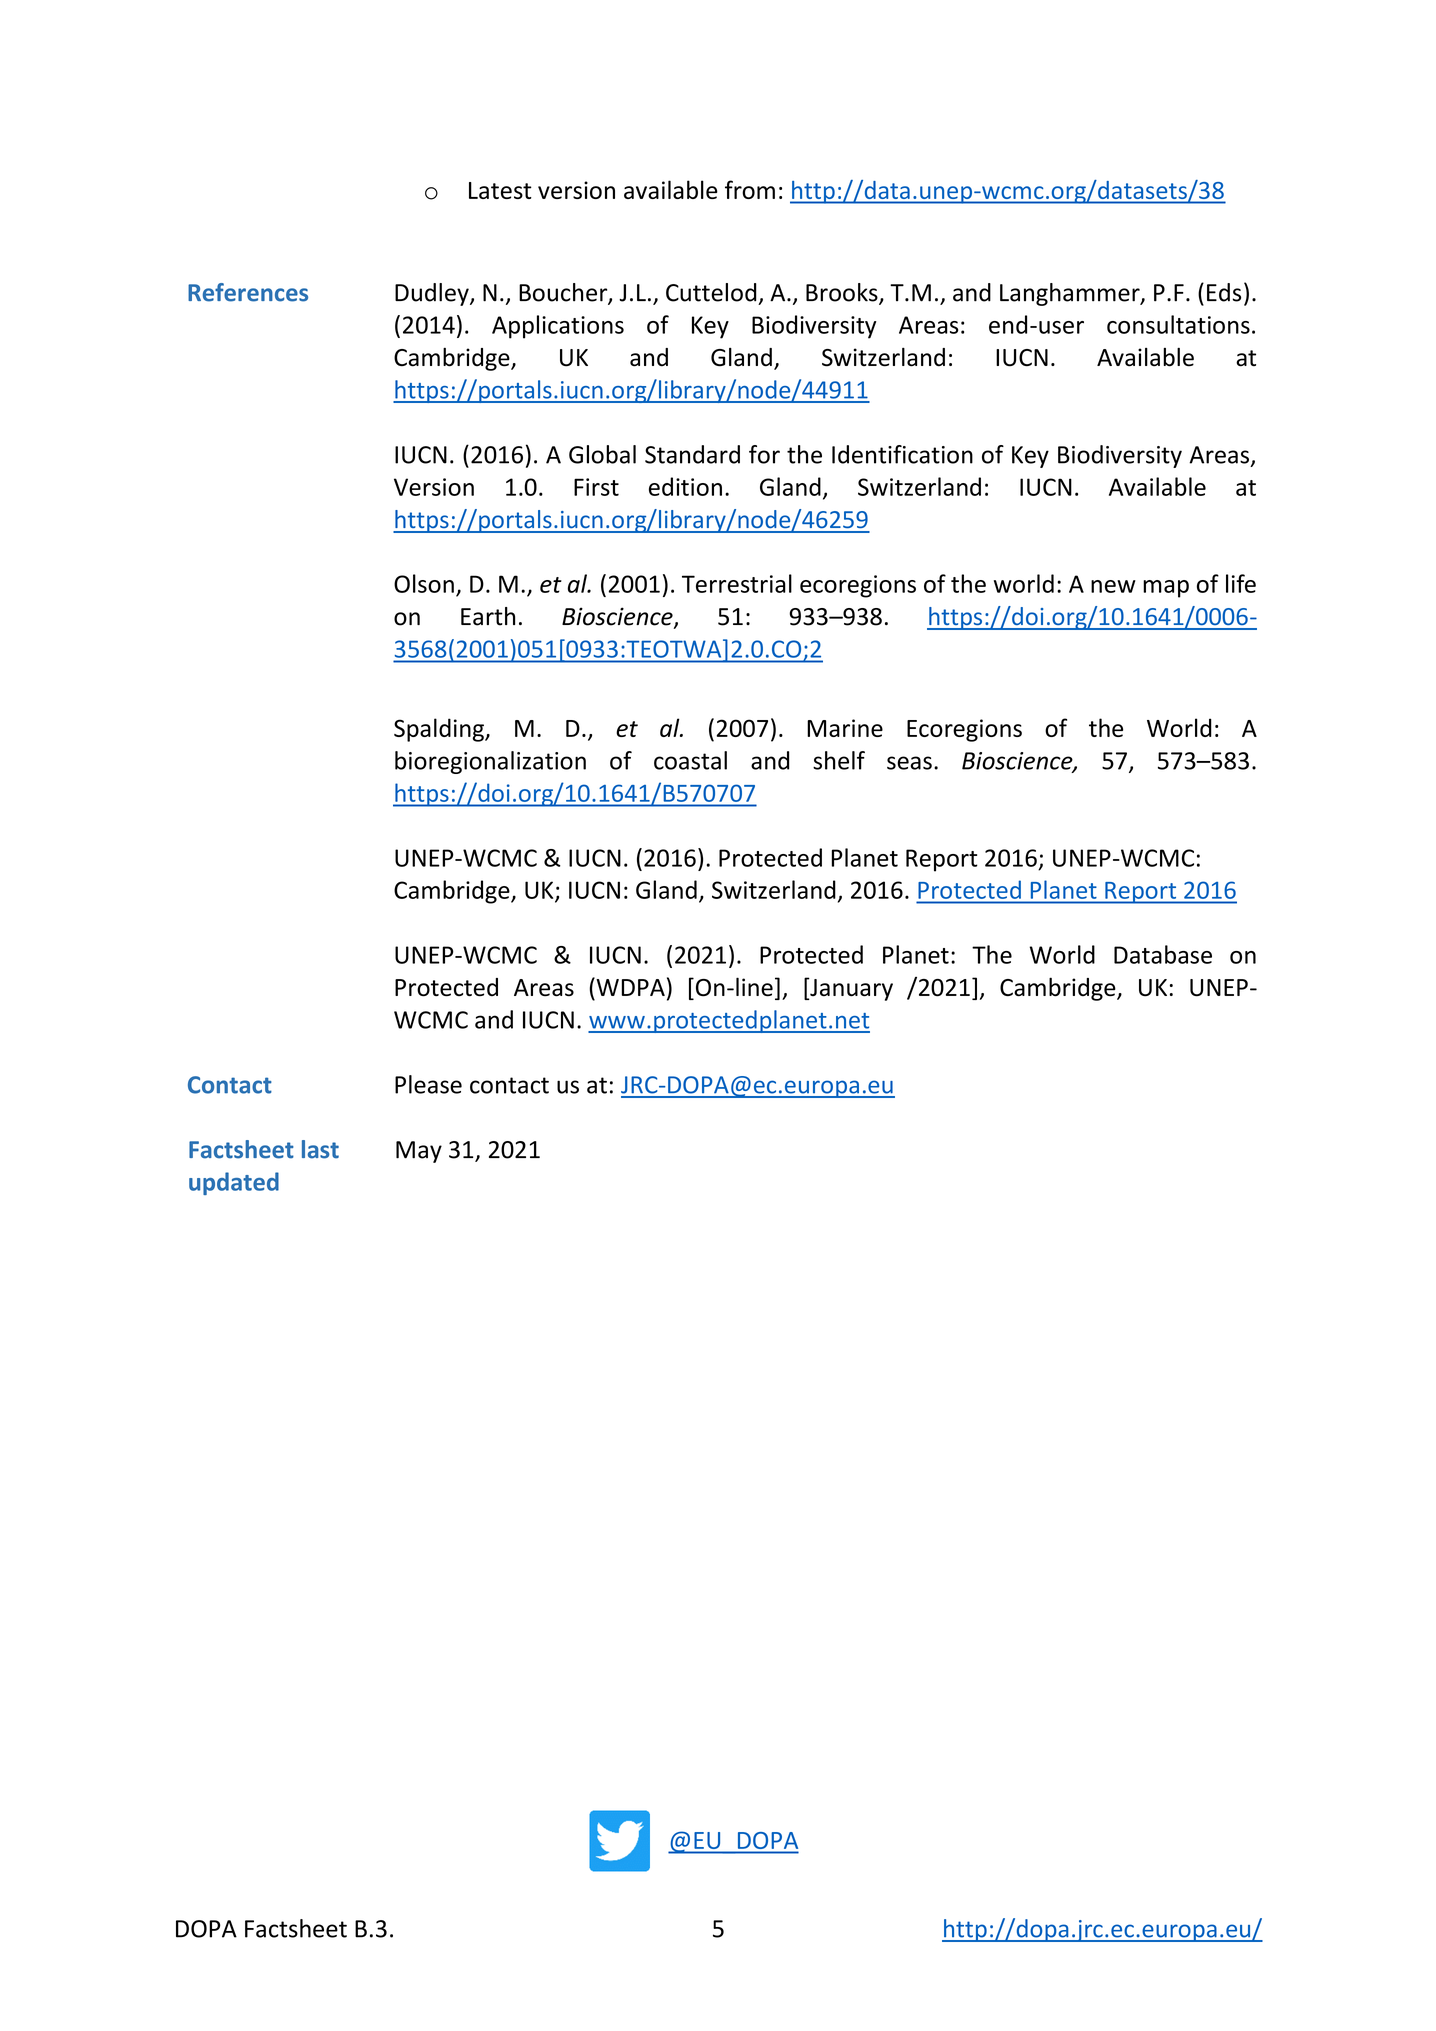  Describe the element at coordinates (320, 1149) in the screenshot. I see `last` at that location.
